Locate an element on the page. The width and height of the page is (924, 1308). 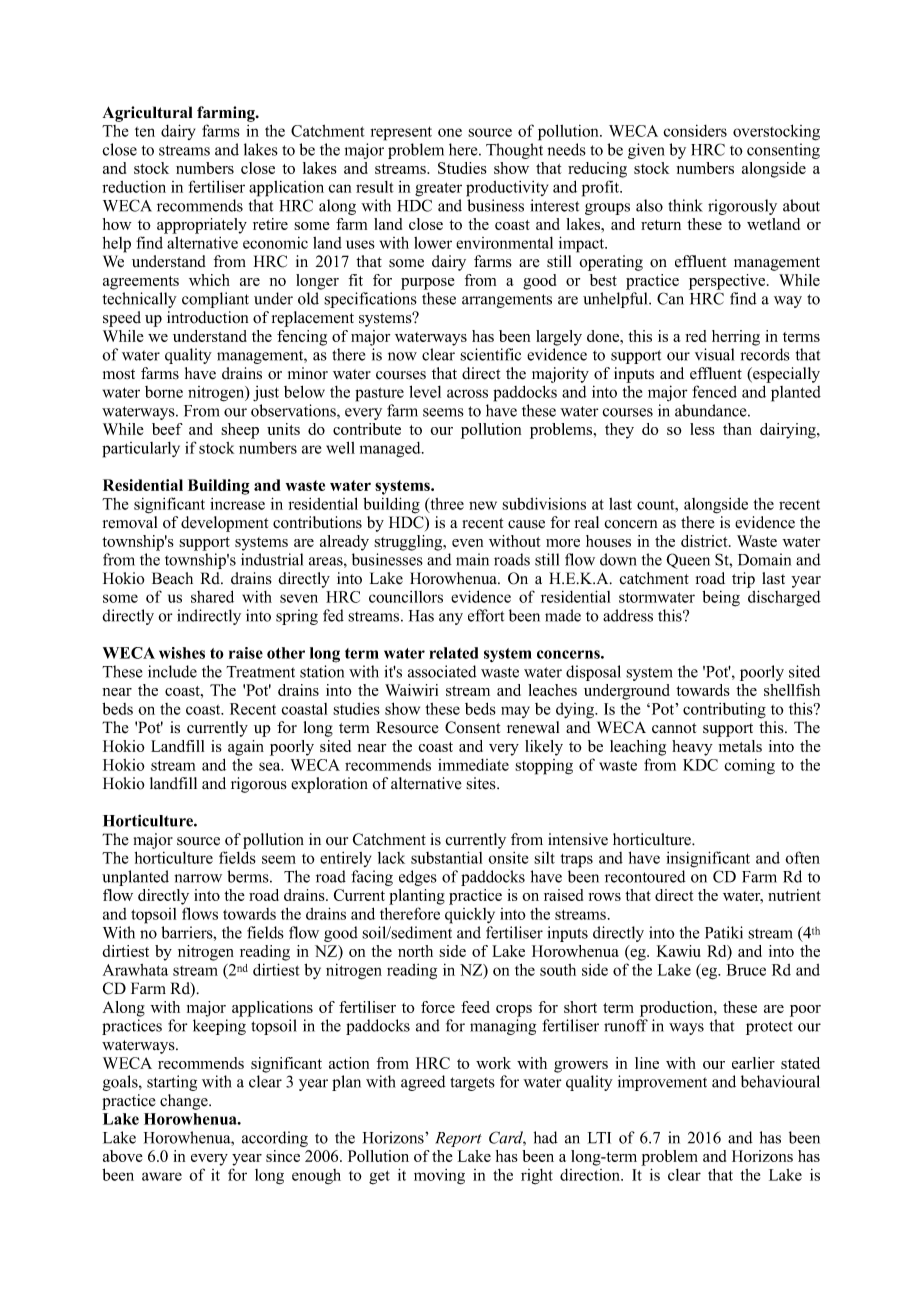
aware is located at coordinates (162, 1176).
